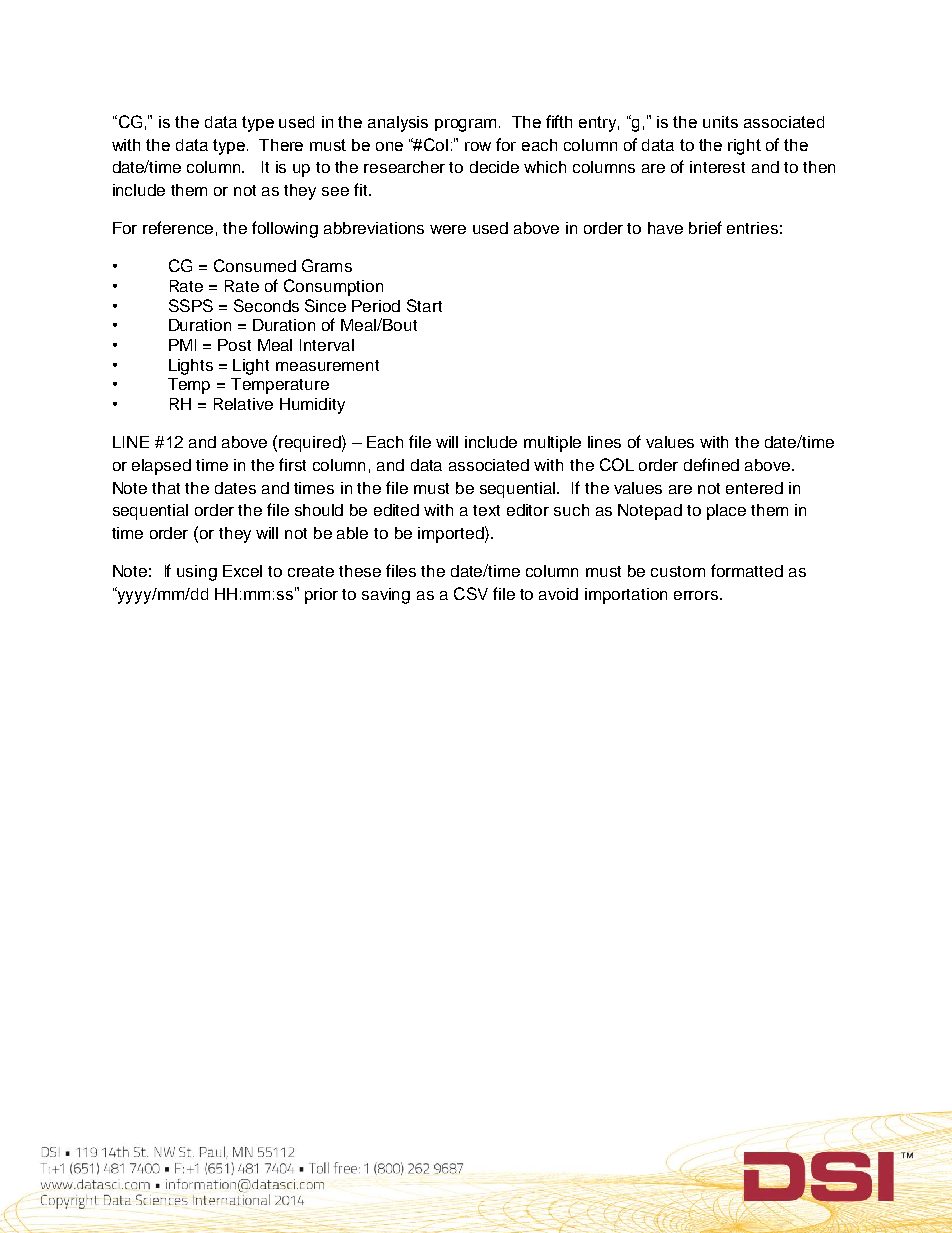  Describe the element at coordinates (744, 147) in the screenshot. I see `right` at that location.
